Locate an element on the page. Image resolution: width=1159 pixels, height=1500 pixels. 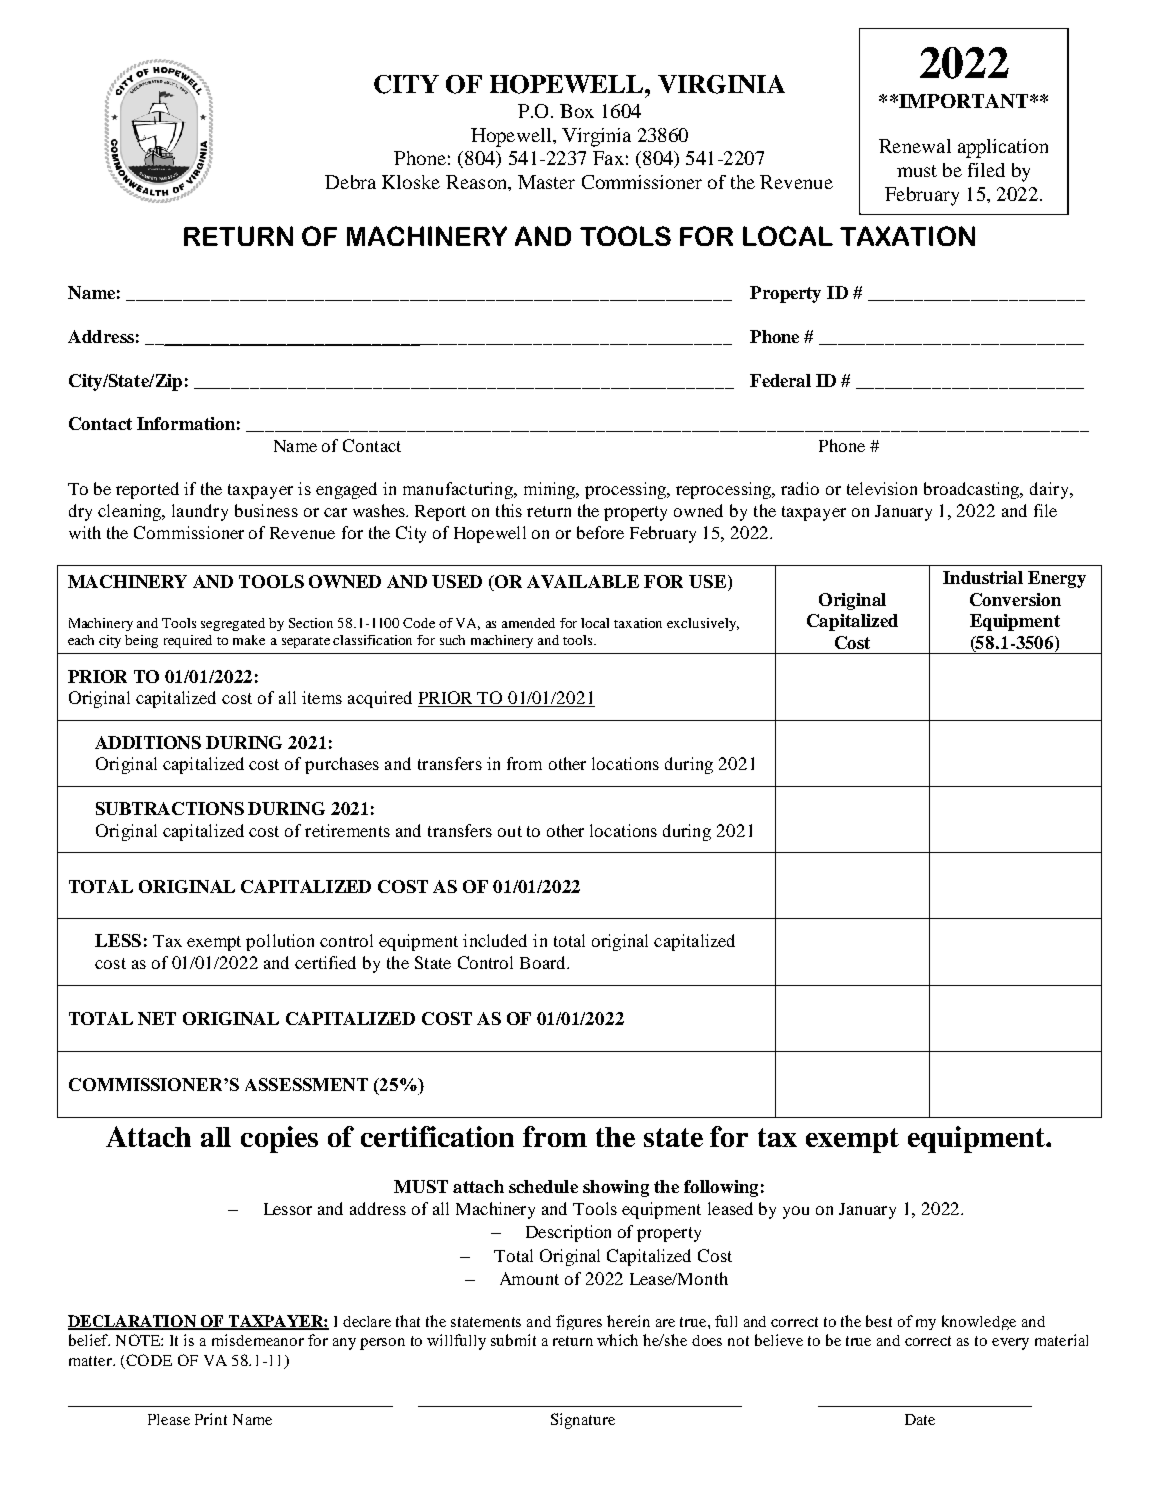
Conversion is located at coordinates (1015, 599).
